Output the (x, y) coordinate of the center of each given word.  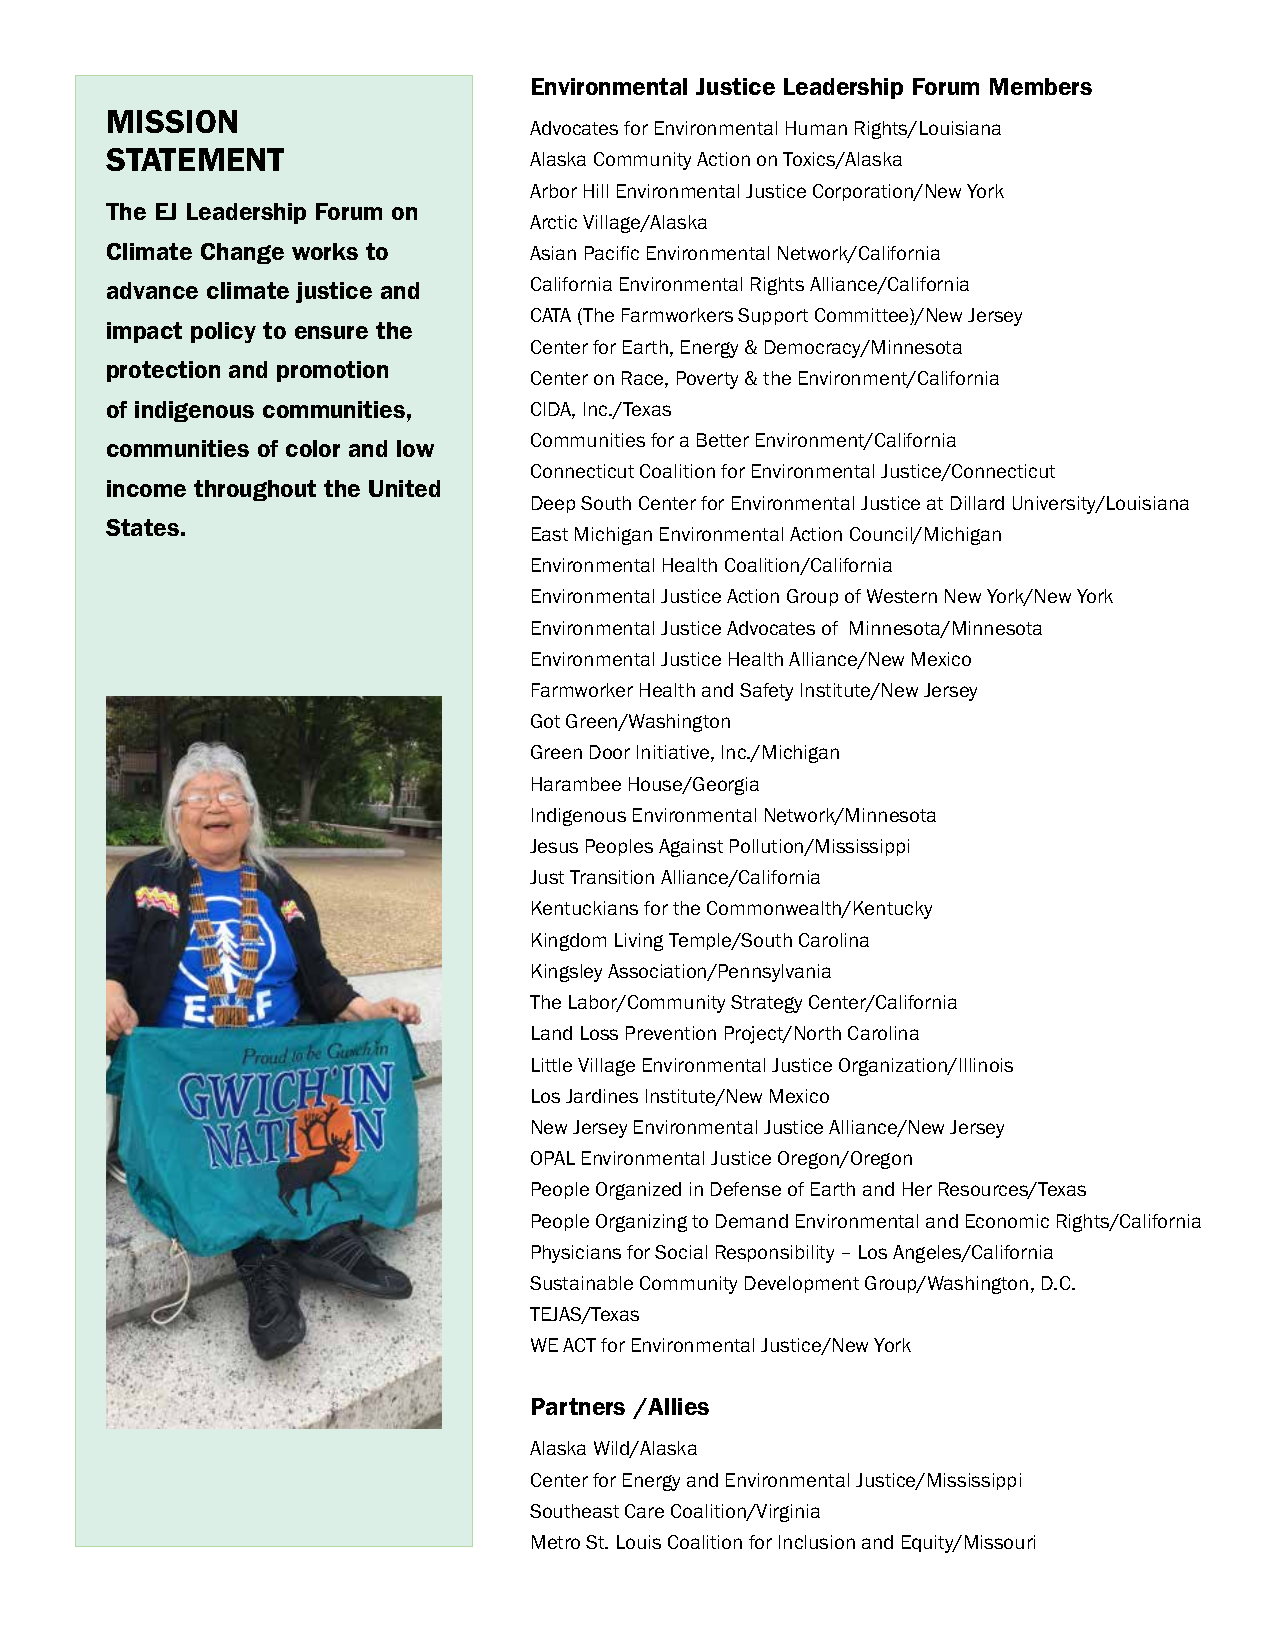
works (325, 251)
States (142, 527)
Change (242, 253)
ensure (331, 332)
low (415, 448)
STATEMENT (195, 159)
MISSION (172, 121)
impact (144, 332)
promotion (332, 371)
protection (163, 371)
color (313, 448)
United (404, 488)
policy (223, 332)
